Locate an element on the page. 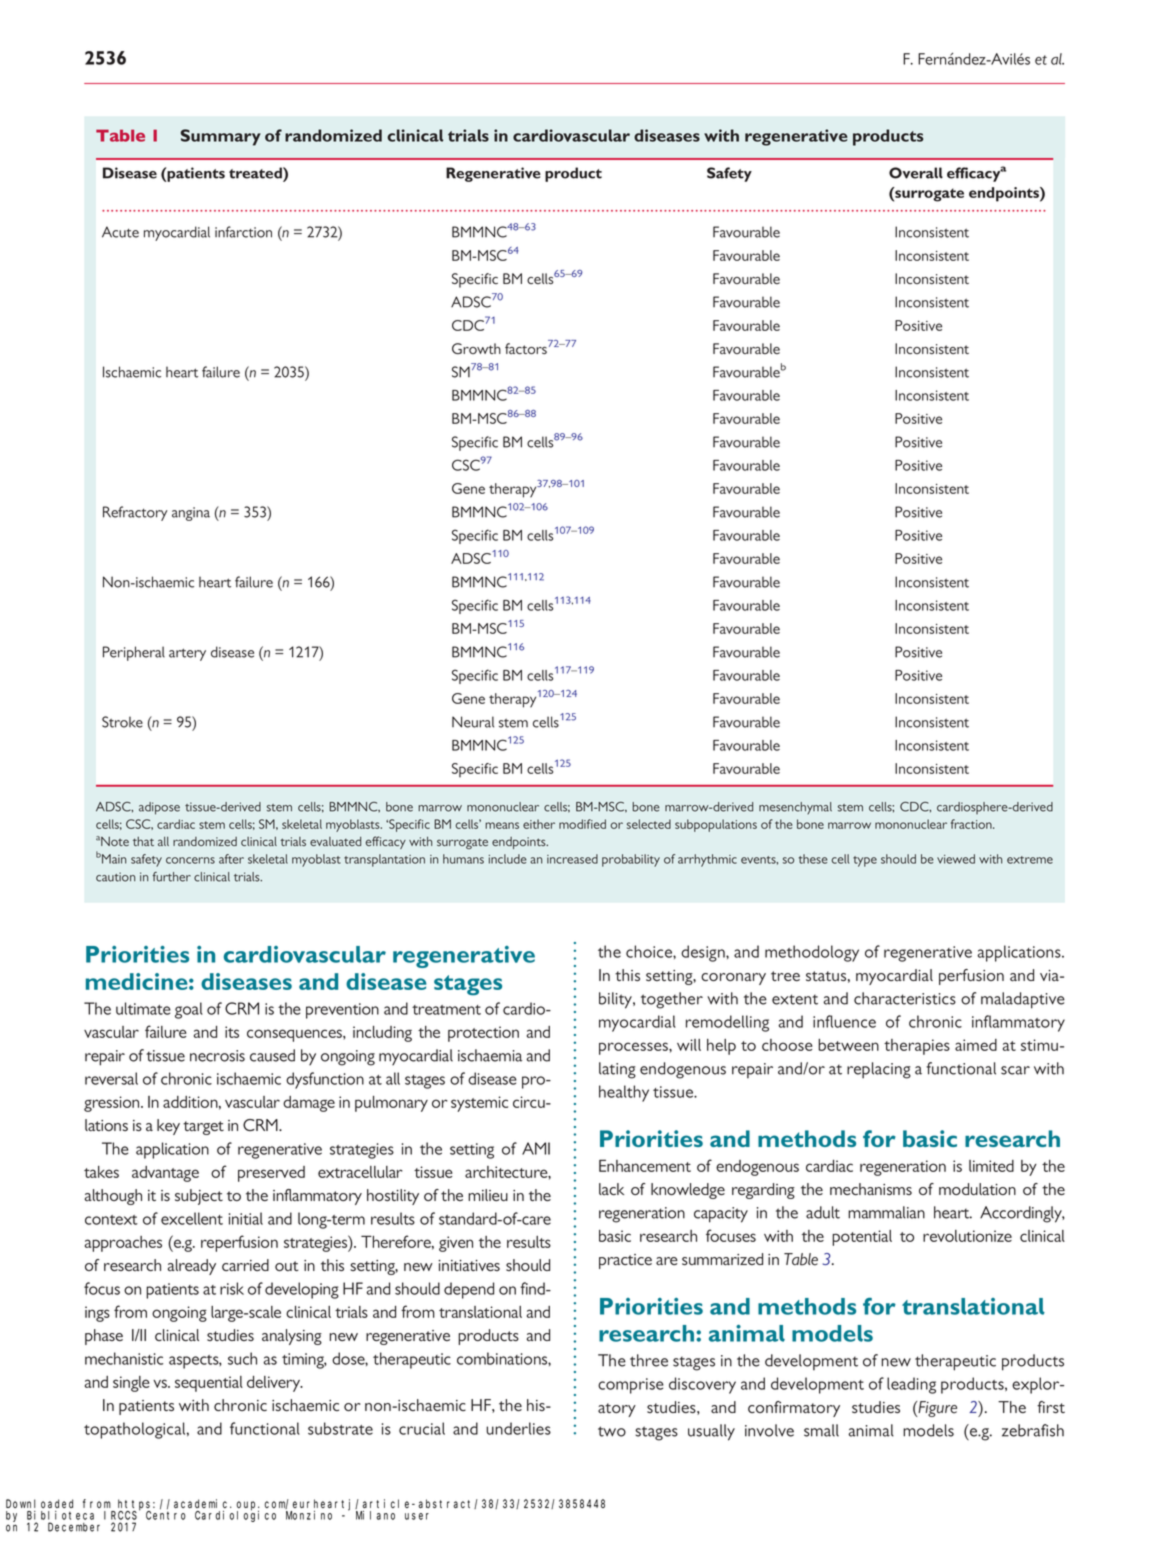 This document has height=1543, width=1157. adipose is located at coordinates (159, 808).
